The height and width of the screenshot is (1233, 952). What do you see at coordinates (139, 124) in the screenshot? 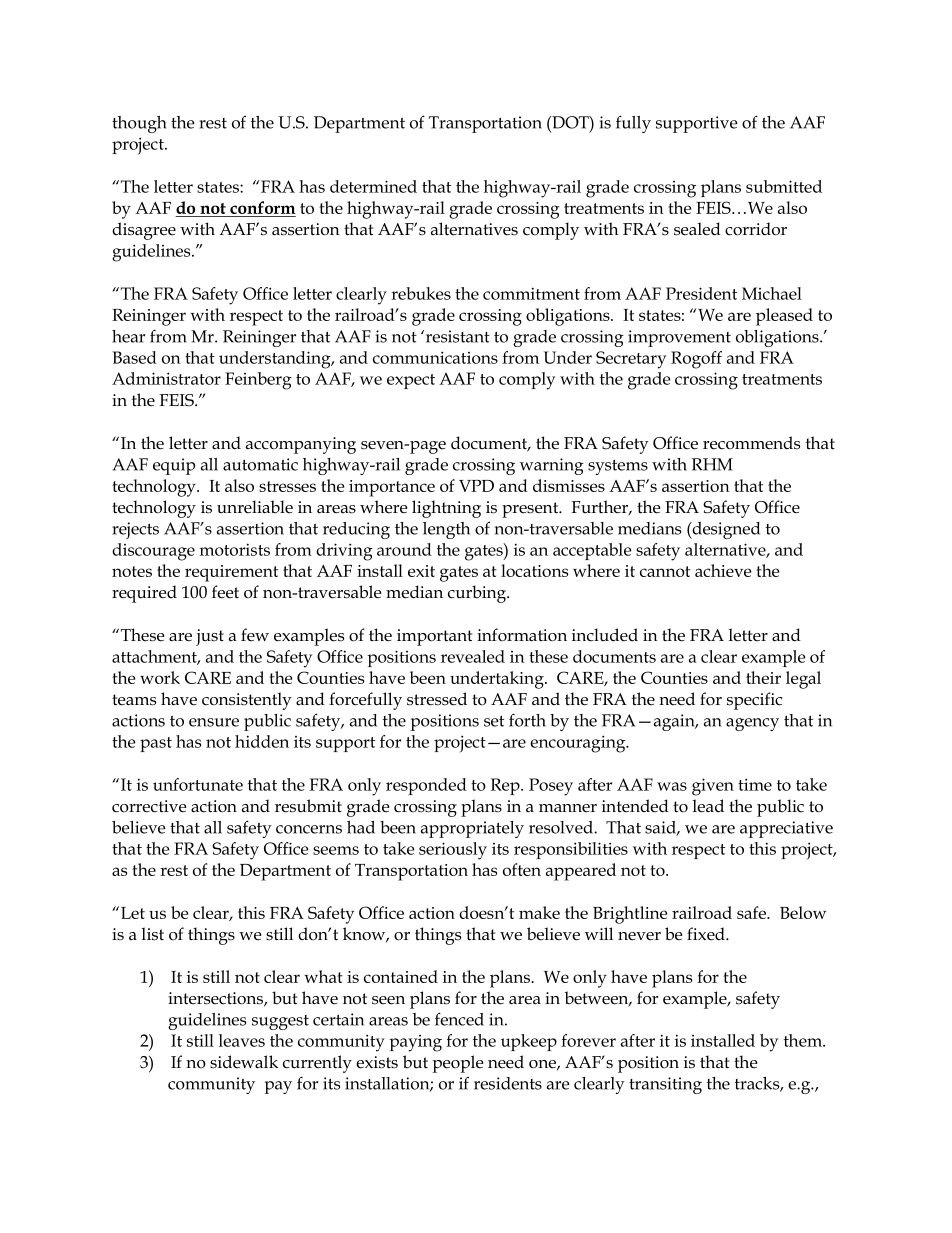
I see `though` at bounding box center [139, 124].
